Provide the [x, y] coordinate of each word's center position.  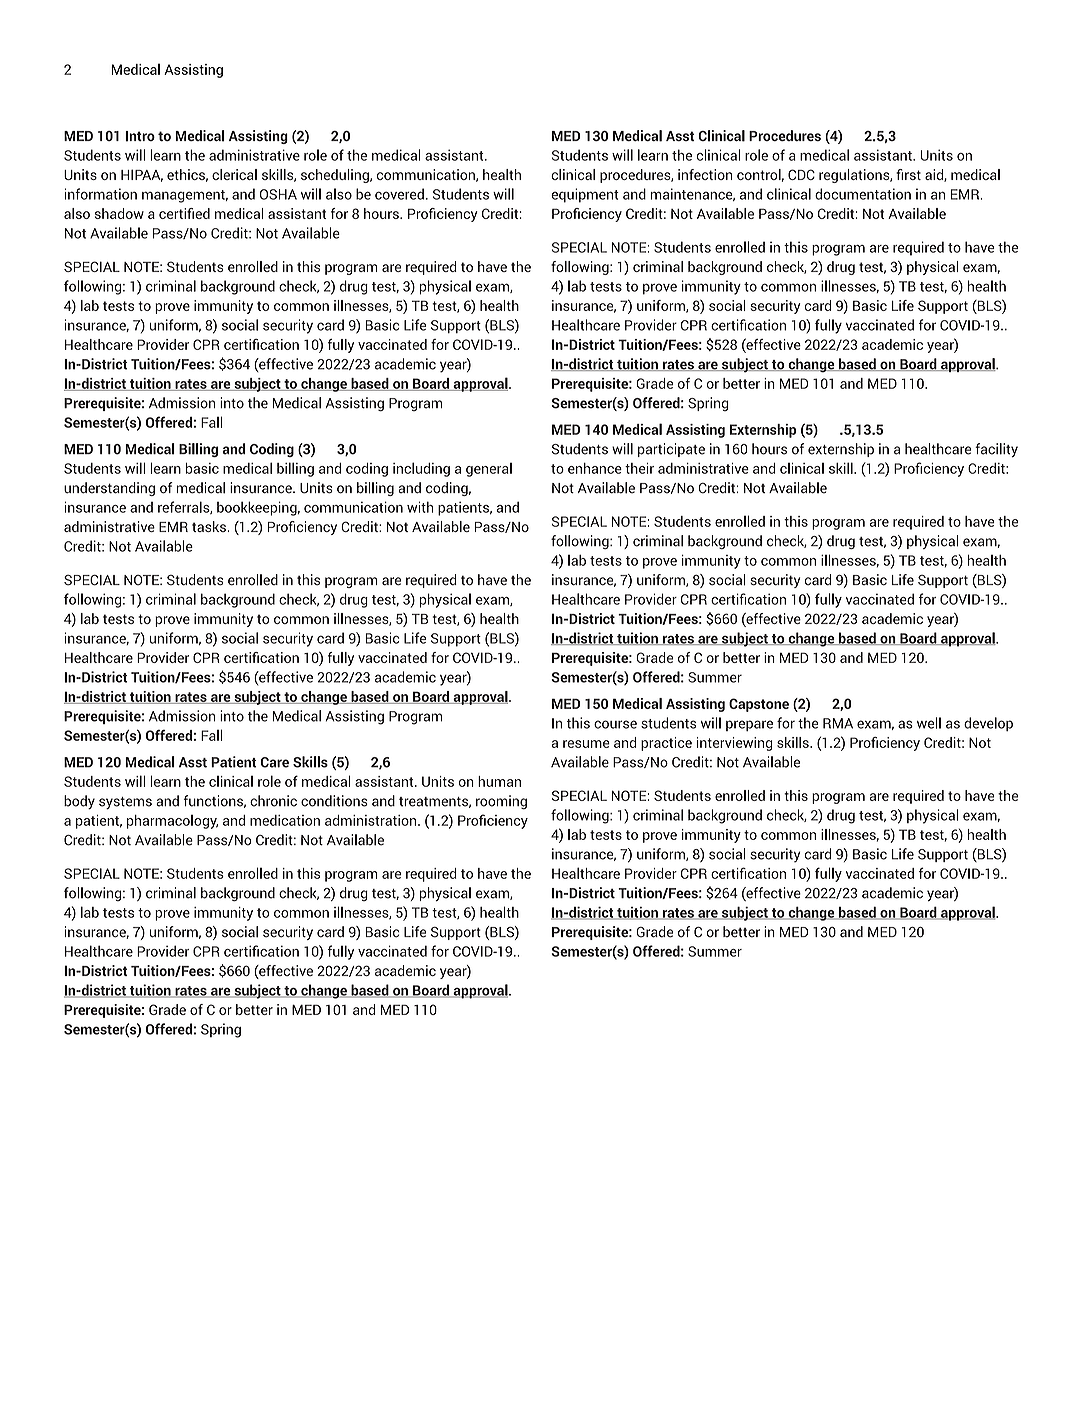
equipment [585, 195]
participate [671, 450]
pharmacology [172, 822]
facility [996, 450]
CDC [801, 174]
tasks [210, 526]
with [420, 507]
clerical [234, 174]
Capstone [759, 705]
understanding [109, 489]
